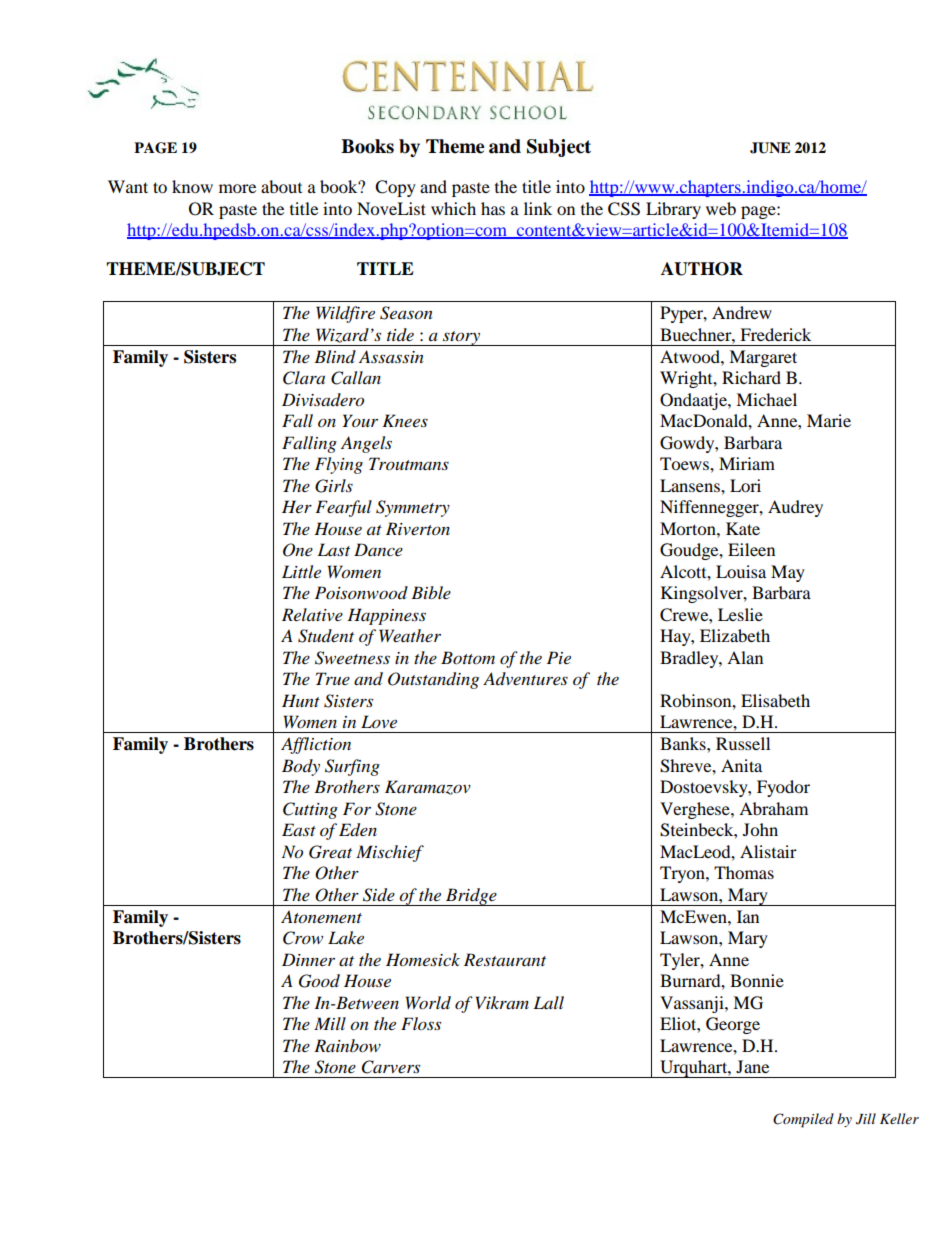  Describe the element at coordinates (304, 378) in the document. I see `Clara` at that location.
